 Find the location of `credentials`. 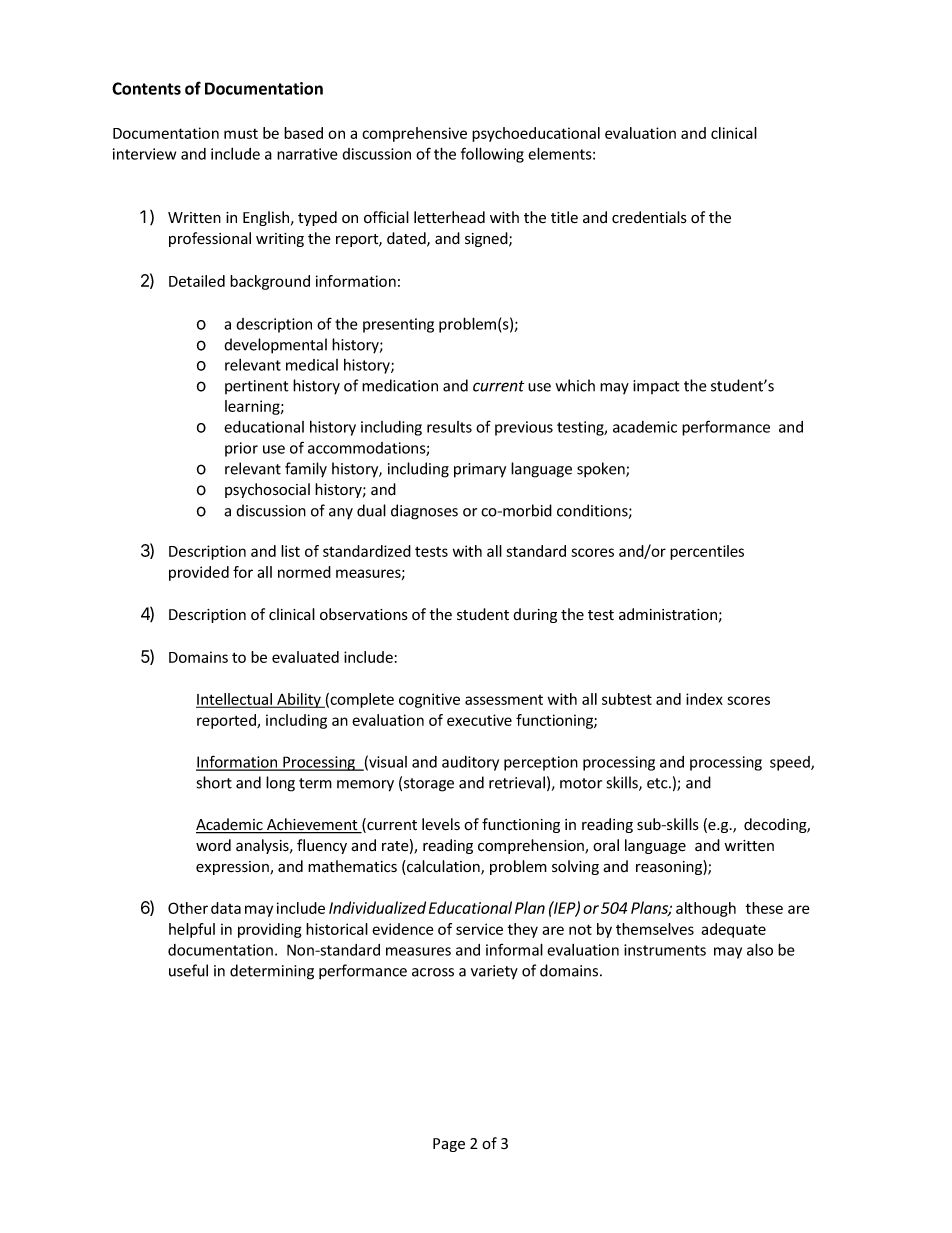

credentials is located at coordinates (649, 217).
